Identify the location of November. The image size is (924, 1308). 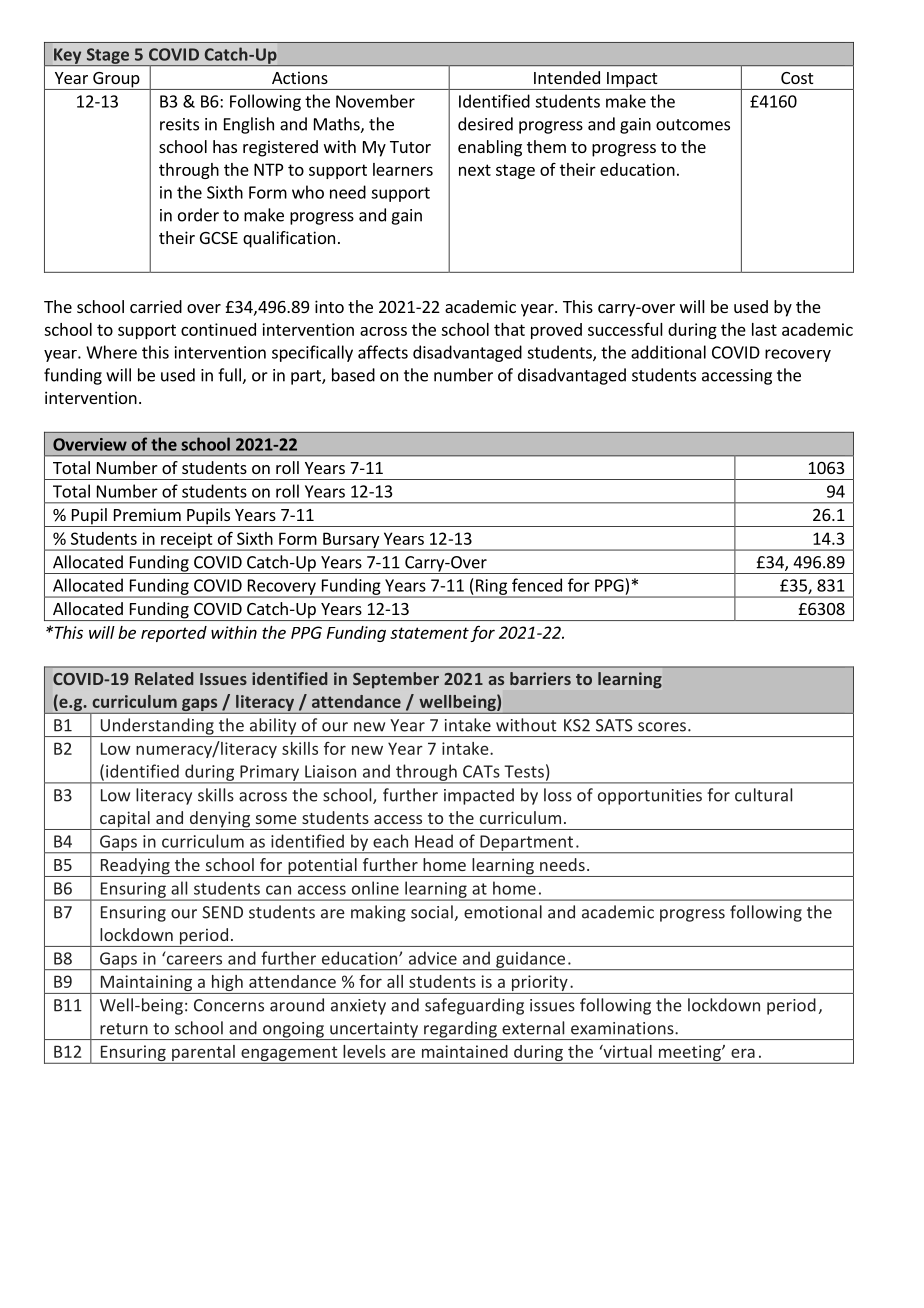
(375, 101).
